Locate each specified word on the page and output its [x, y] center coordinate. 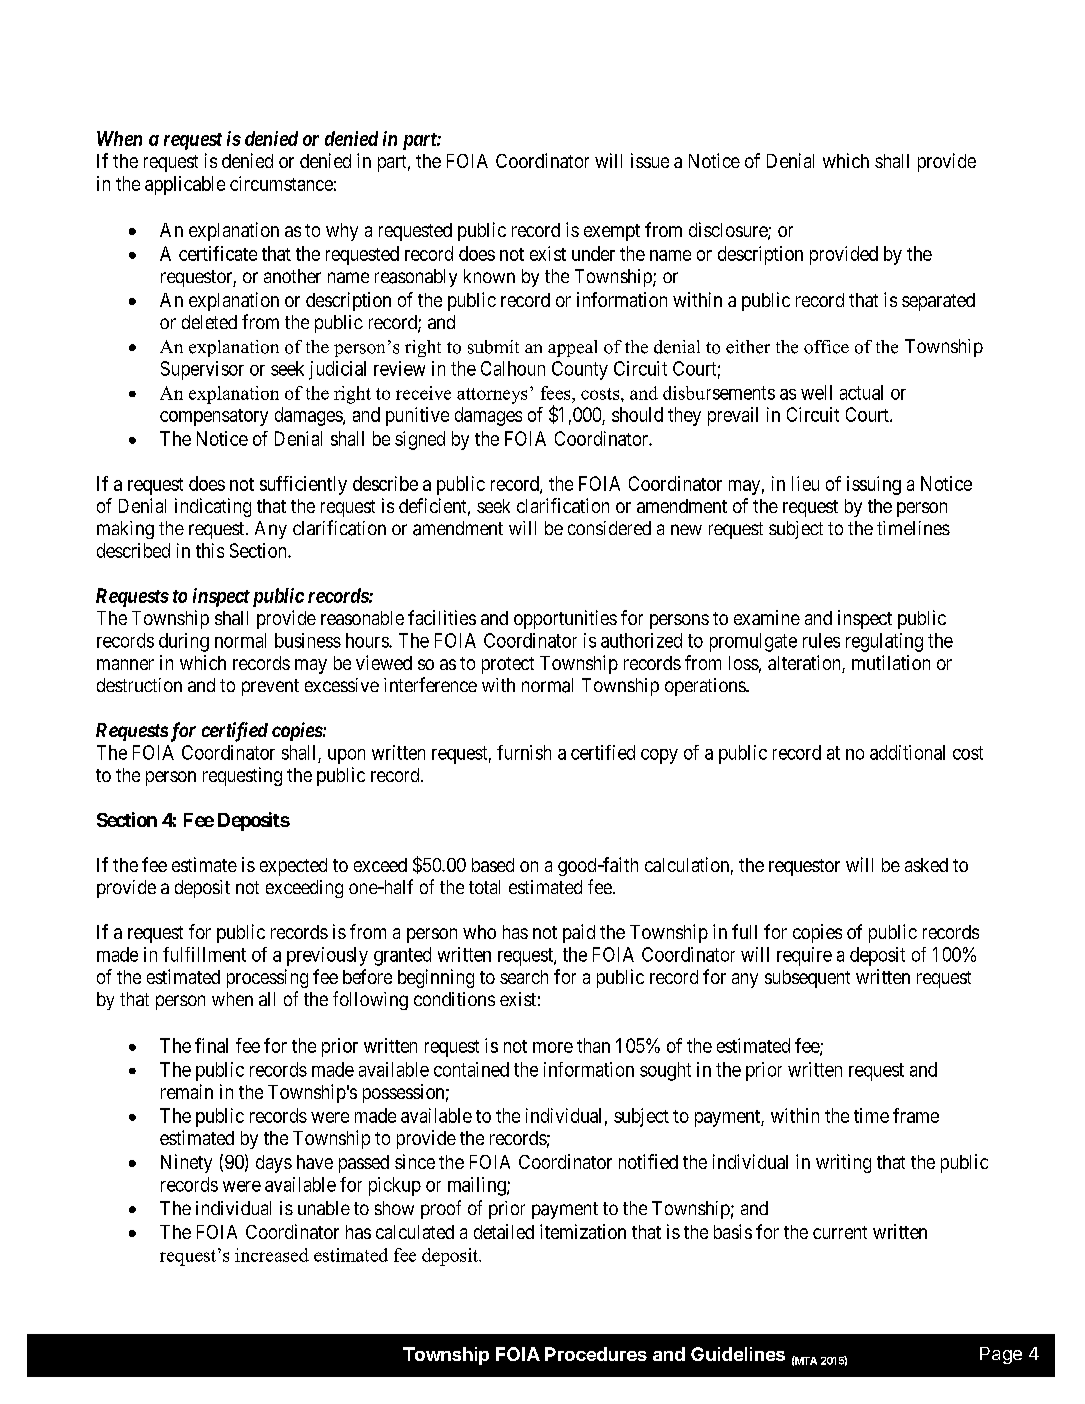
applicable [185, 185]
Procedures [596, 1354]
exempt [612, 232]
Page [1001, 1355]
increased [272, 1255]
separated [938, 302]
